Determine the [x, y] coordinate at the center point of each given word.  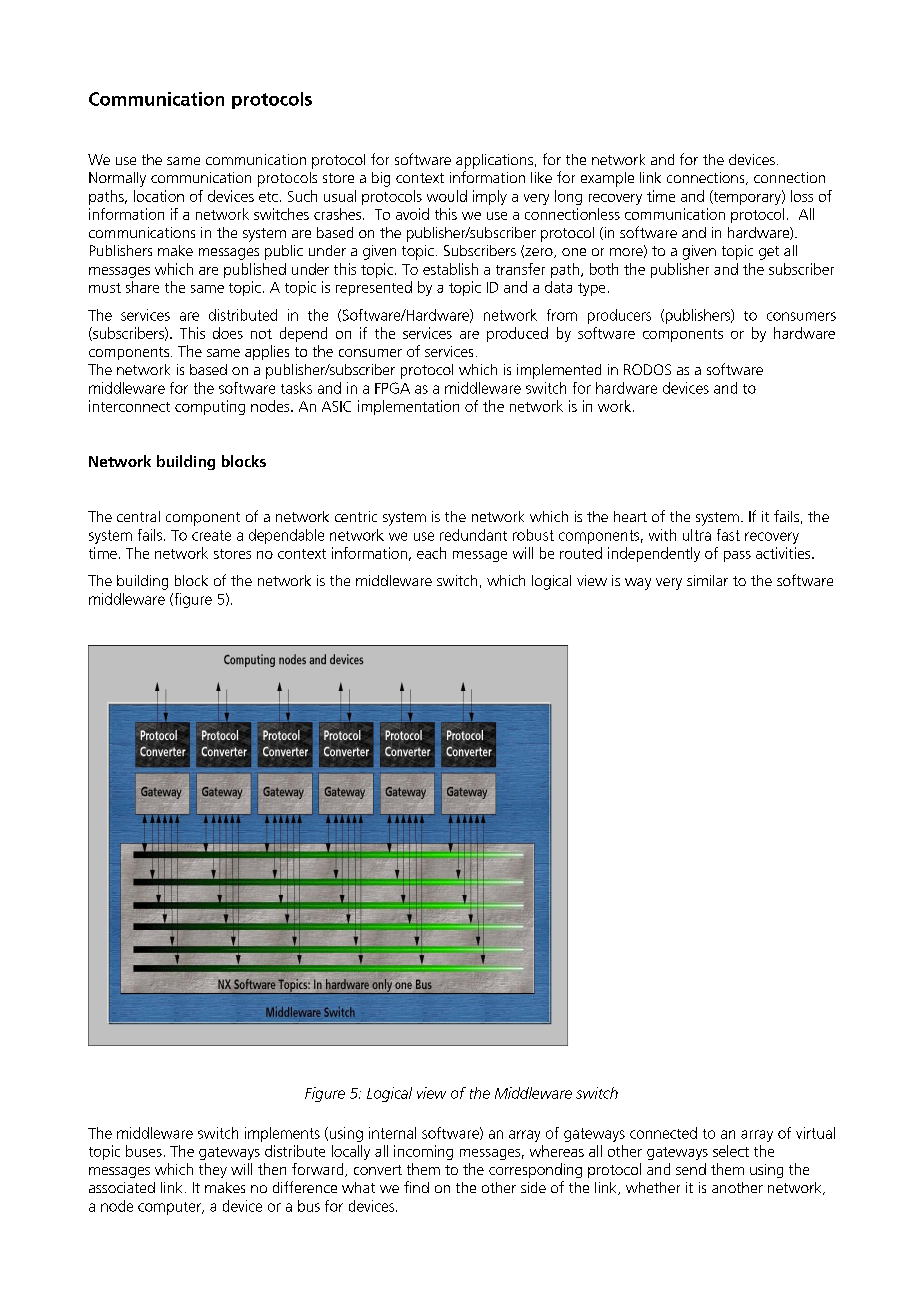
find [416, 1187]
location [159, 196]
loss [802, 196]
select [731, 1151]
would [447, 196]
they [213, 1170]
